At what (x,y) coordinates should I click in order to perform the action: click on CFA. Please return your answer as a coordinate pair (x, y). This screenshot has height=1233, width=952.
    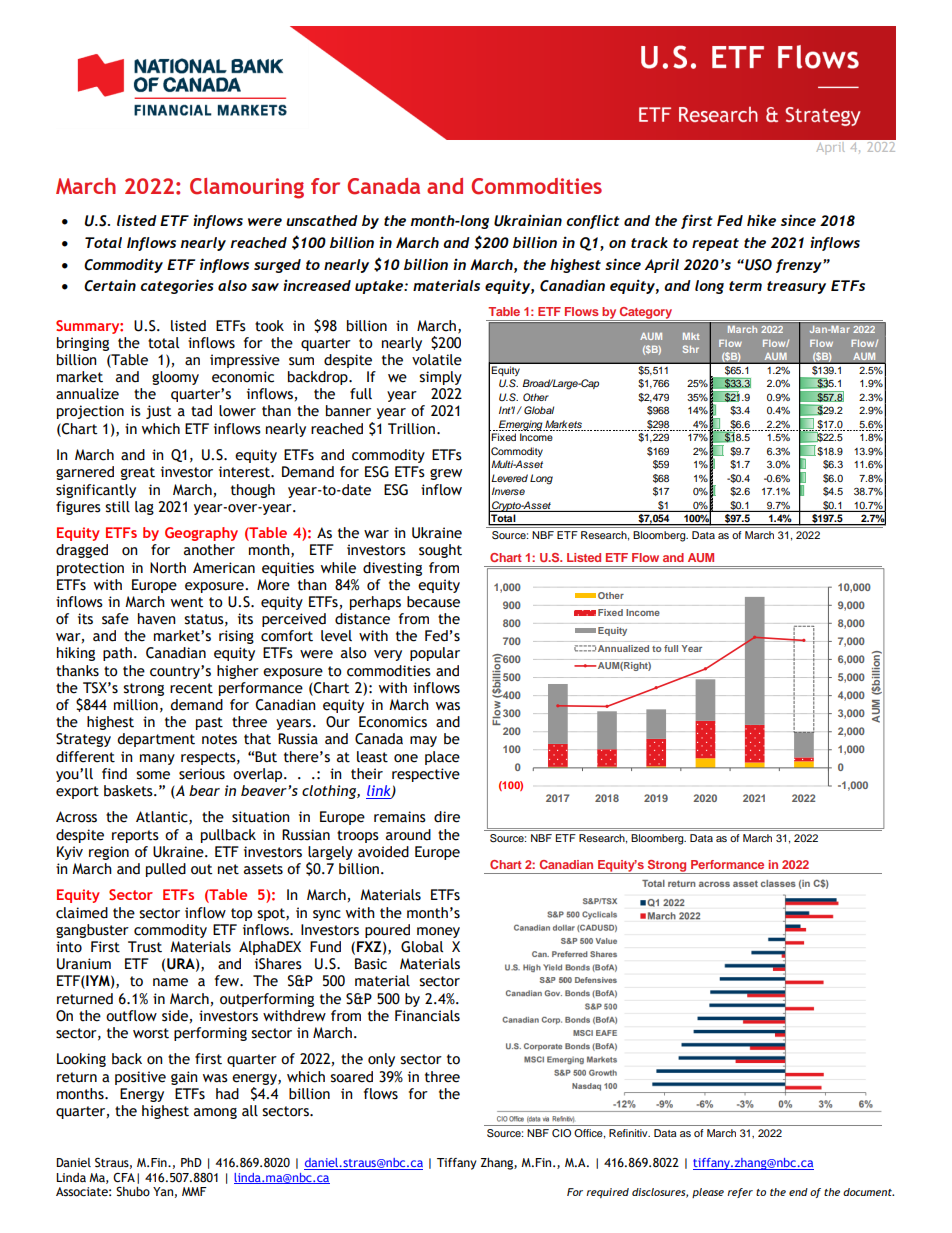
    Looking at the image, I should click on (124, 1178).
